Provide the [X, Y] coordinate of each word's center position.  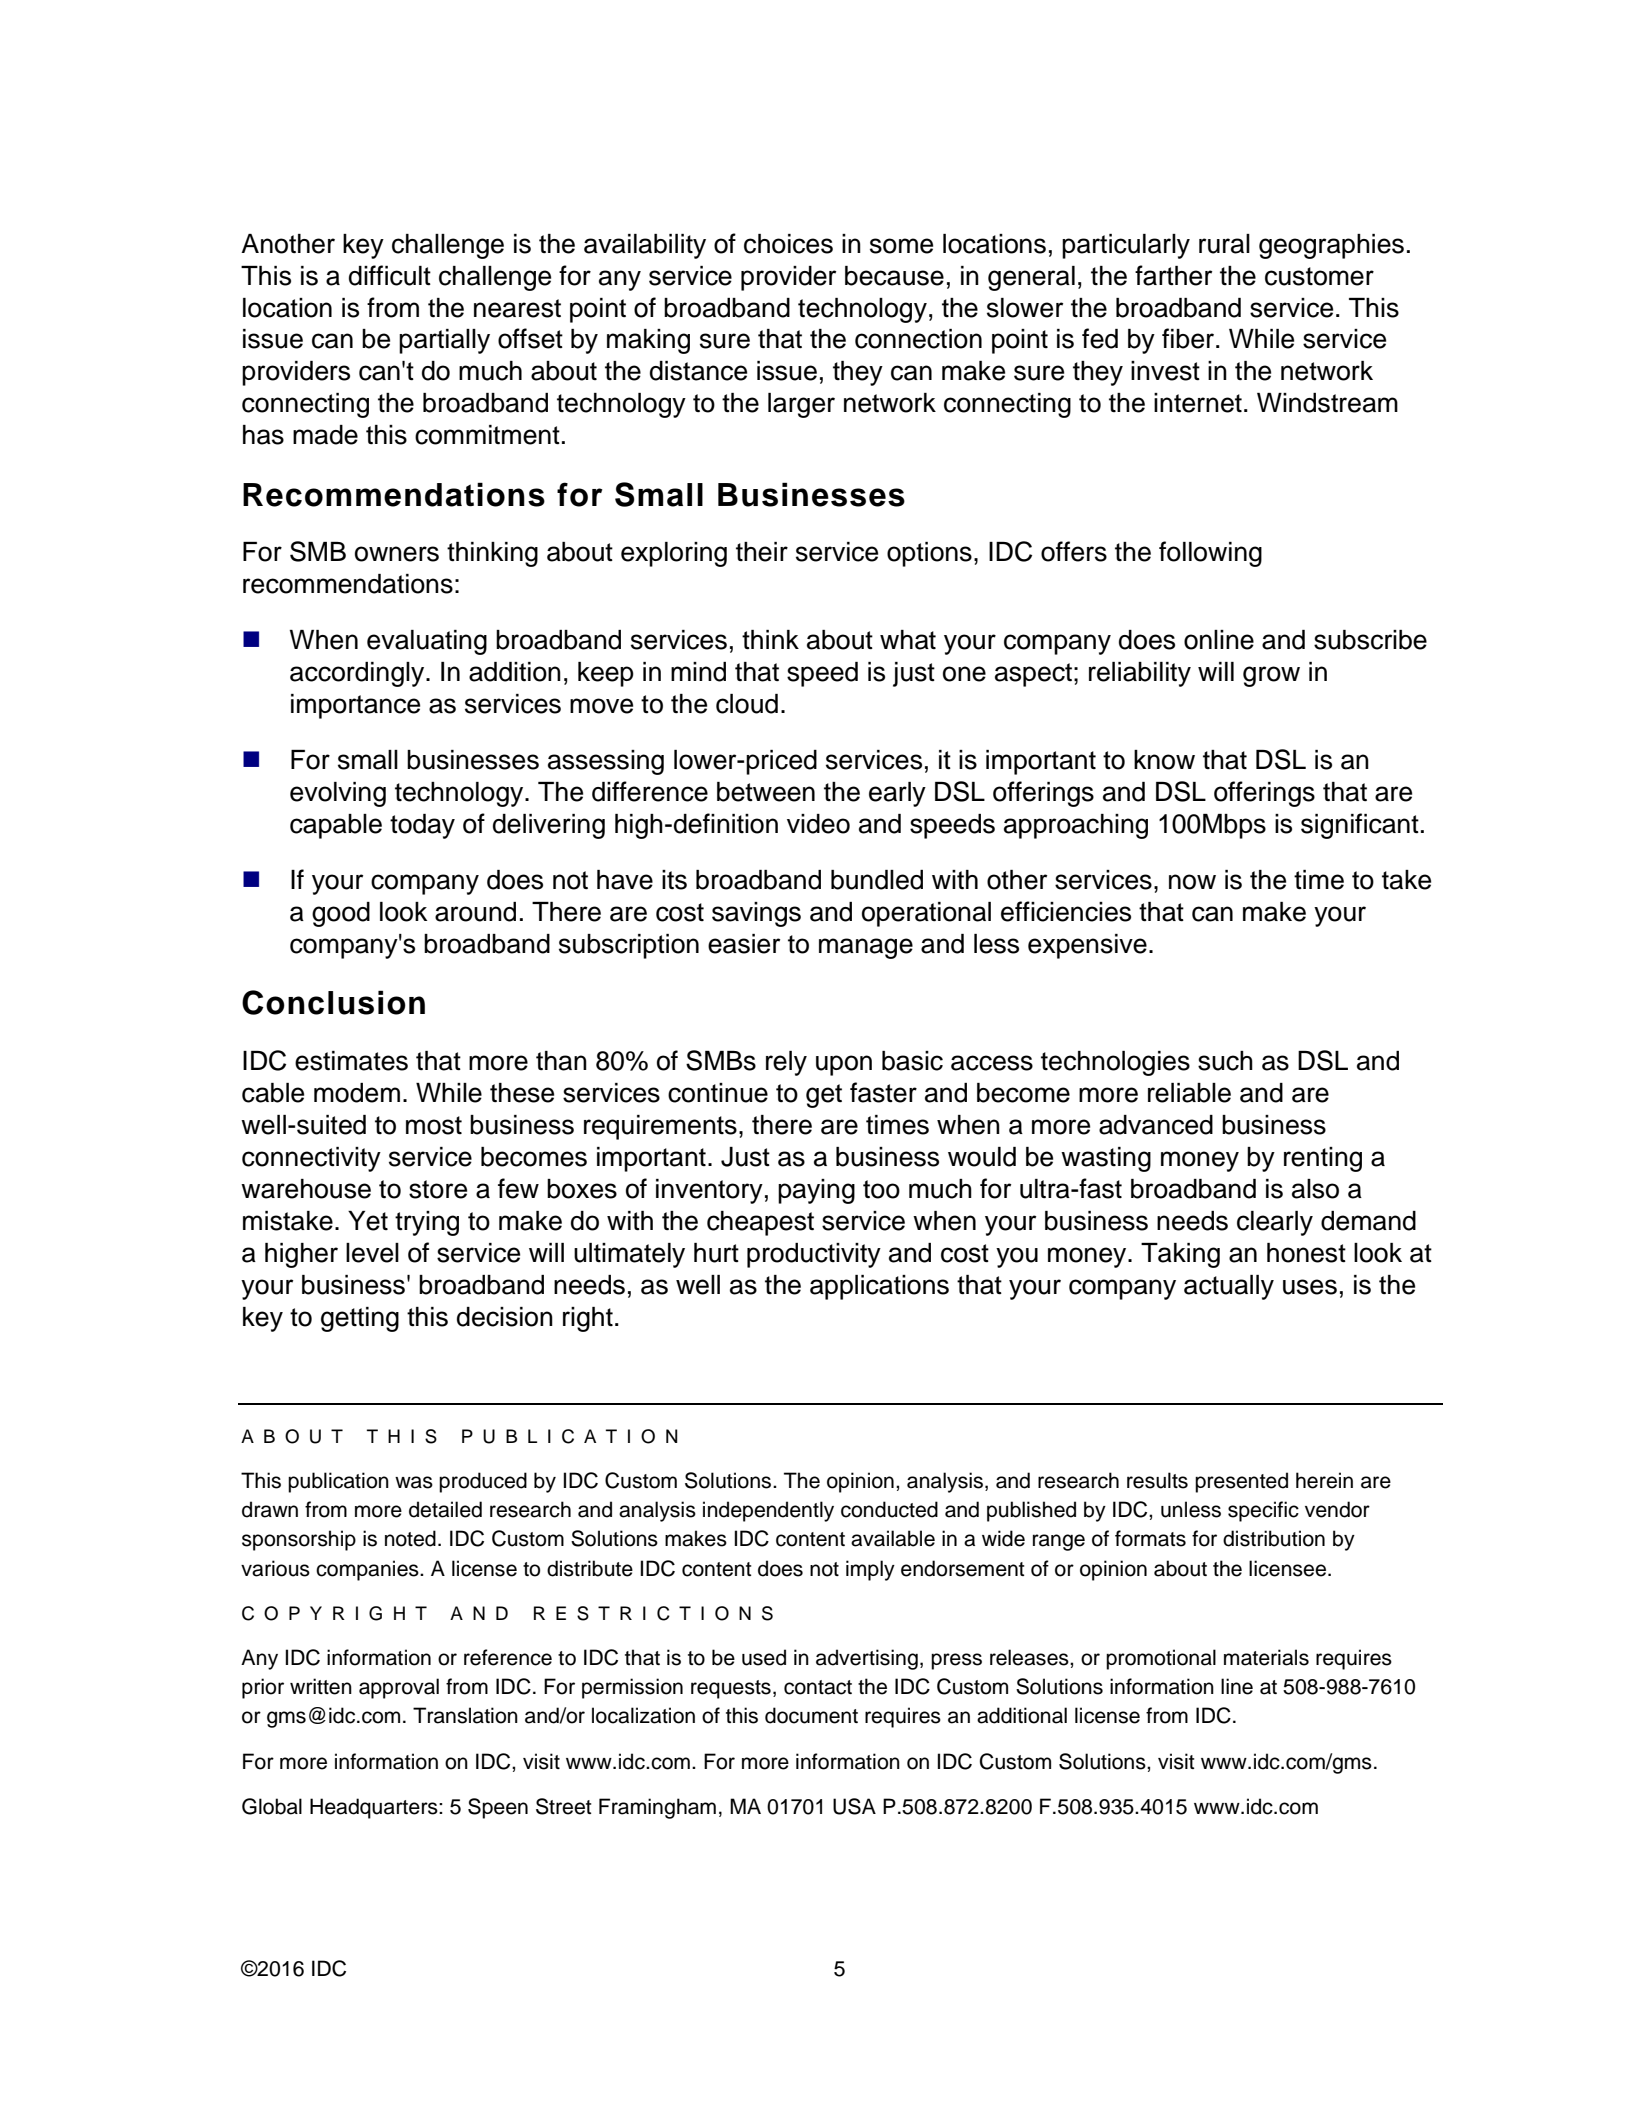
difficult [390, 275]
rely [786, 1063]
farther [1173, 275]
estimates [351, 1061]
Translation [465, 1715]
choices [788, 244]
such [1225, 1061]
